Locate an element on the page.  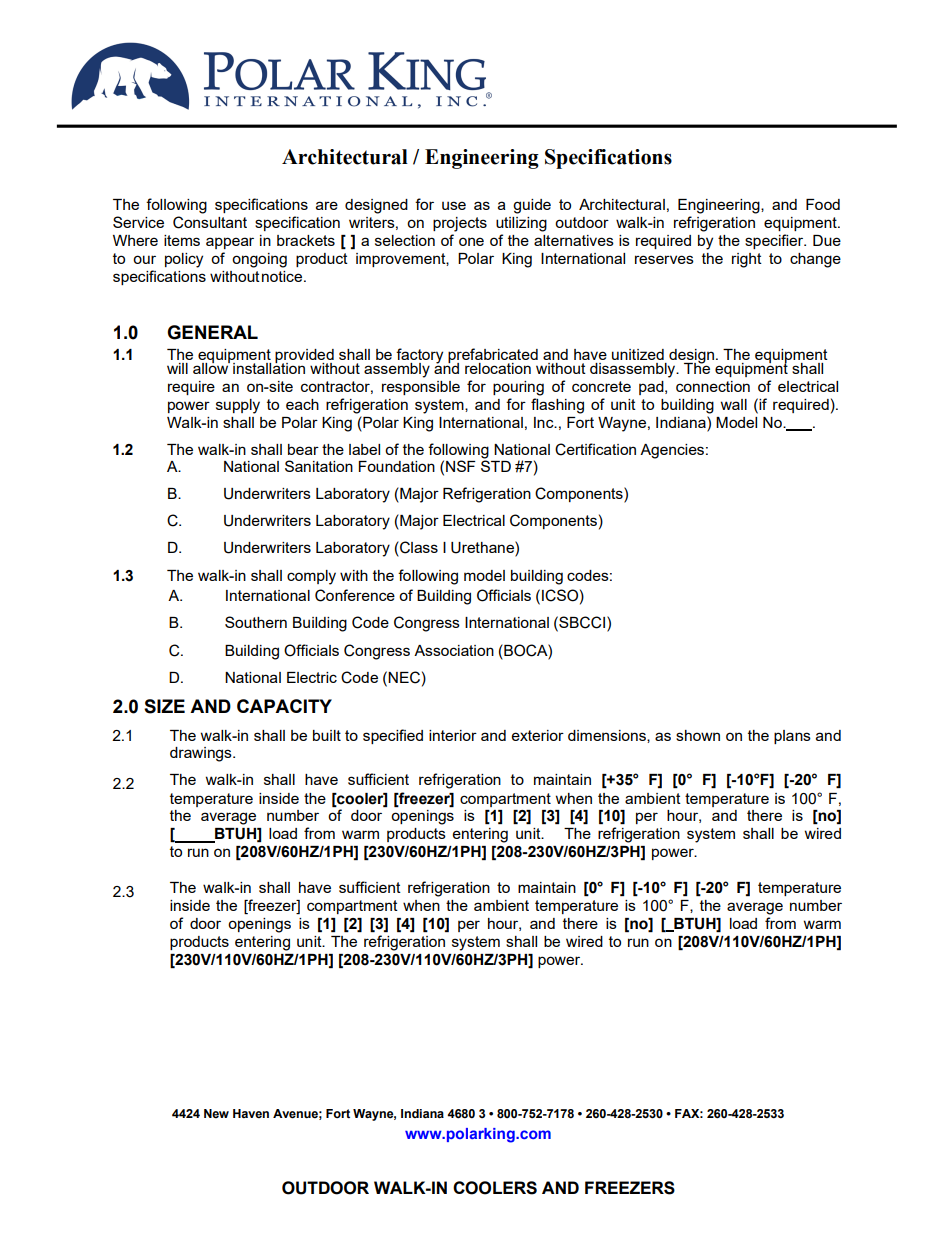
supply is located at coordinates (238, 406).
